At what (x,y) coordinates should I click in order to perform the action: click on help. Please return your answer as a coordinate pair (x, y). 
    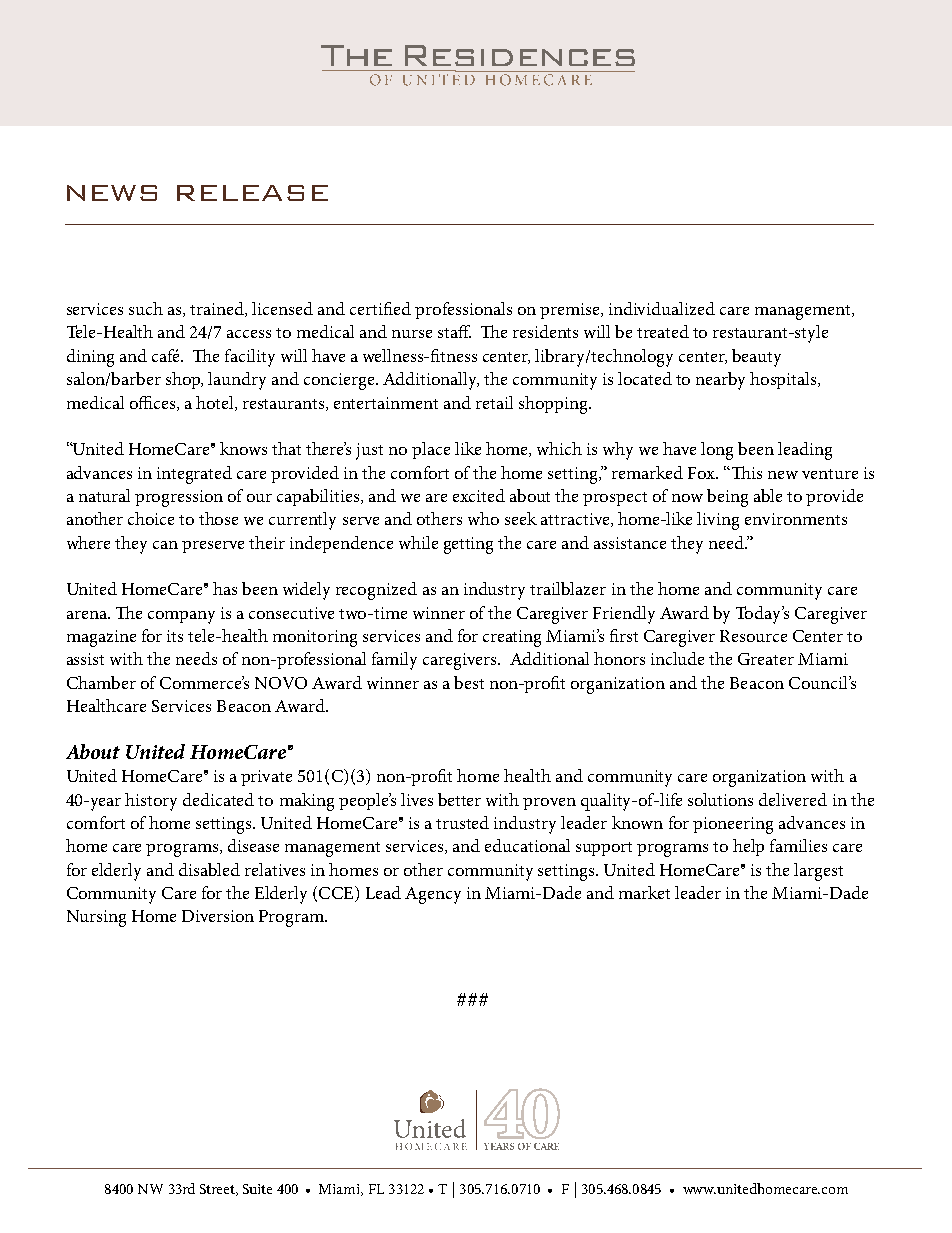
    Looking at the image, I should click on (748, 847).
